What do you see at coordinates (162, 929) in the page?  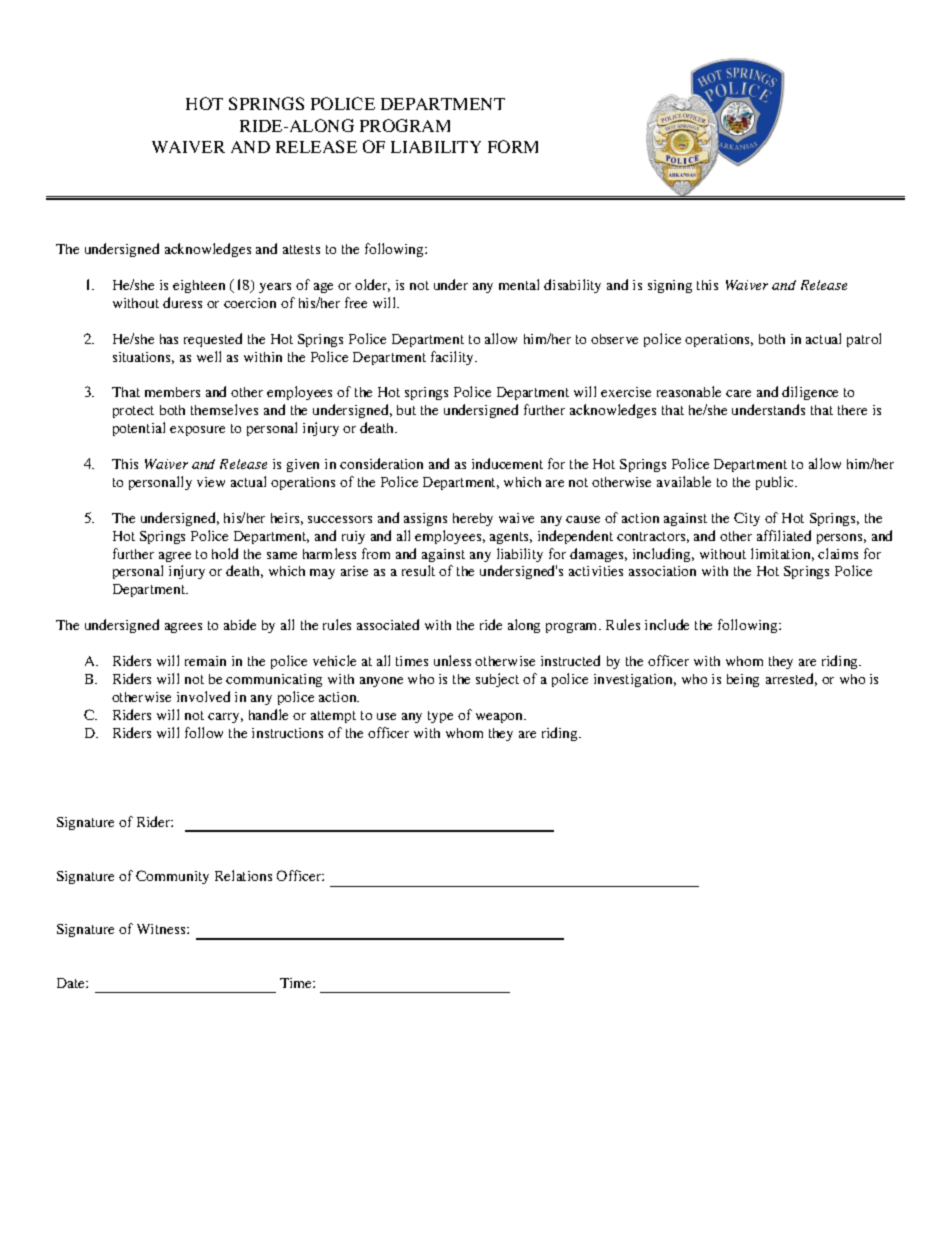 I see `Witness` at bounding box center [162, 929].
